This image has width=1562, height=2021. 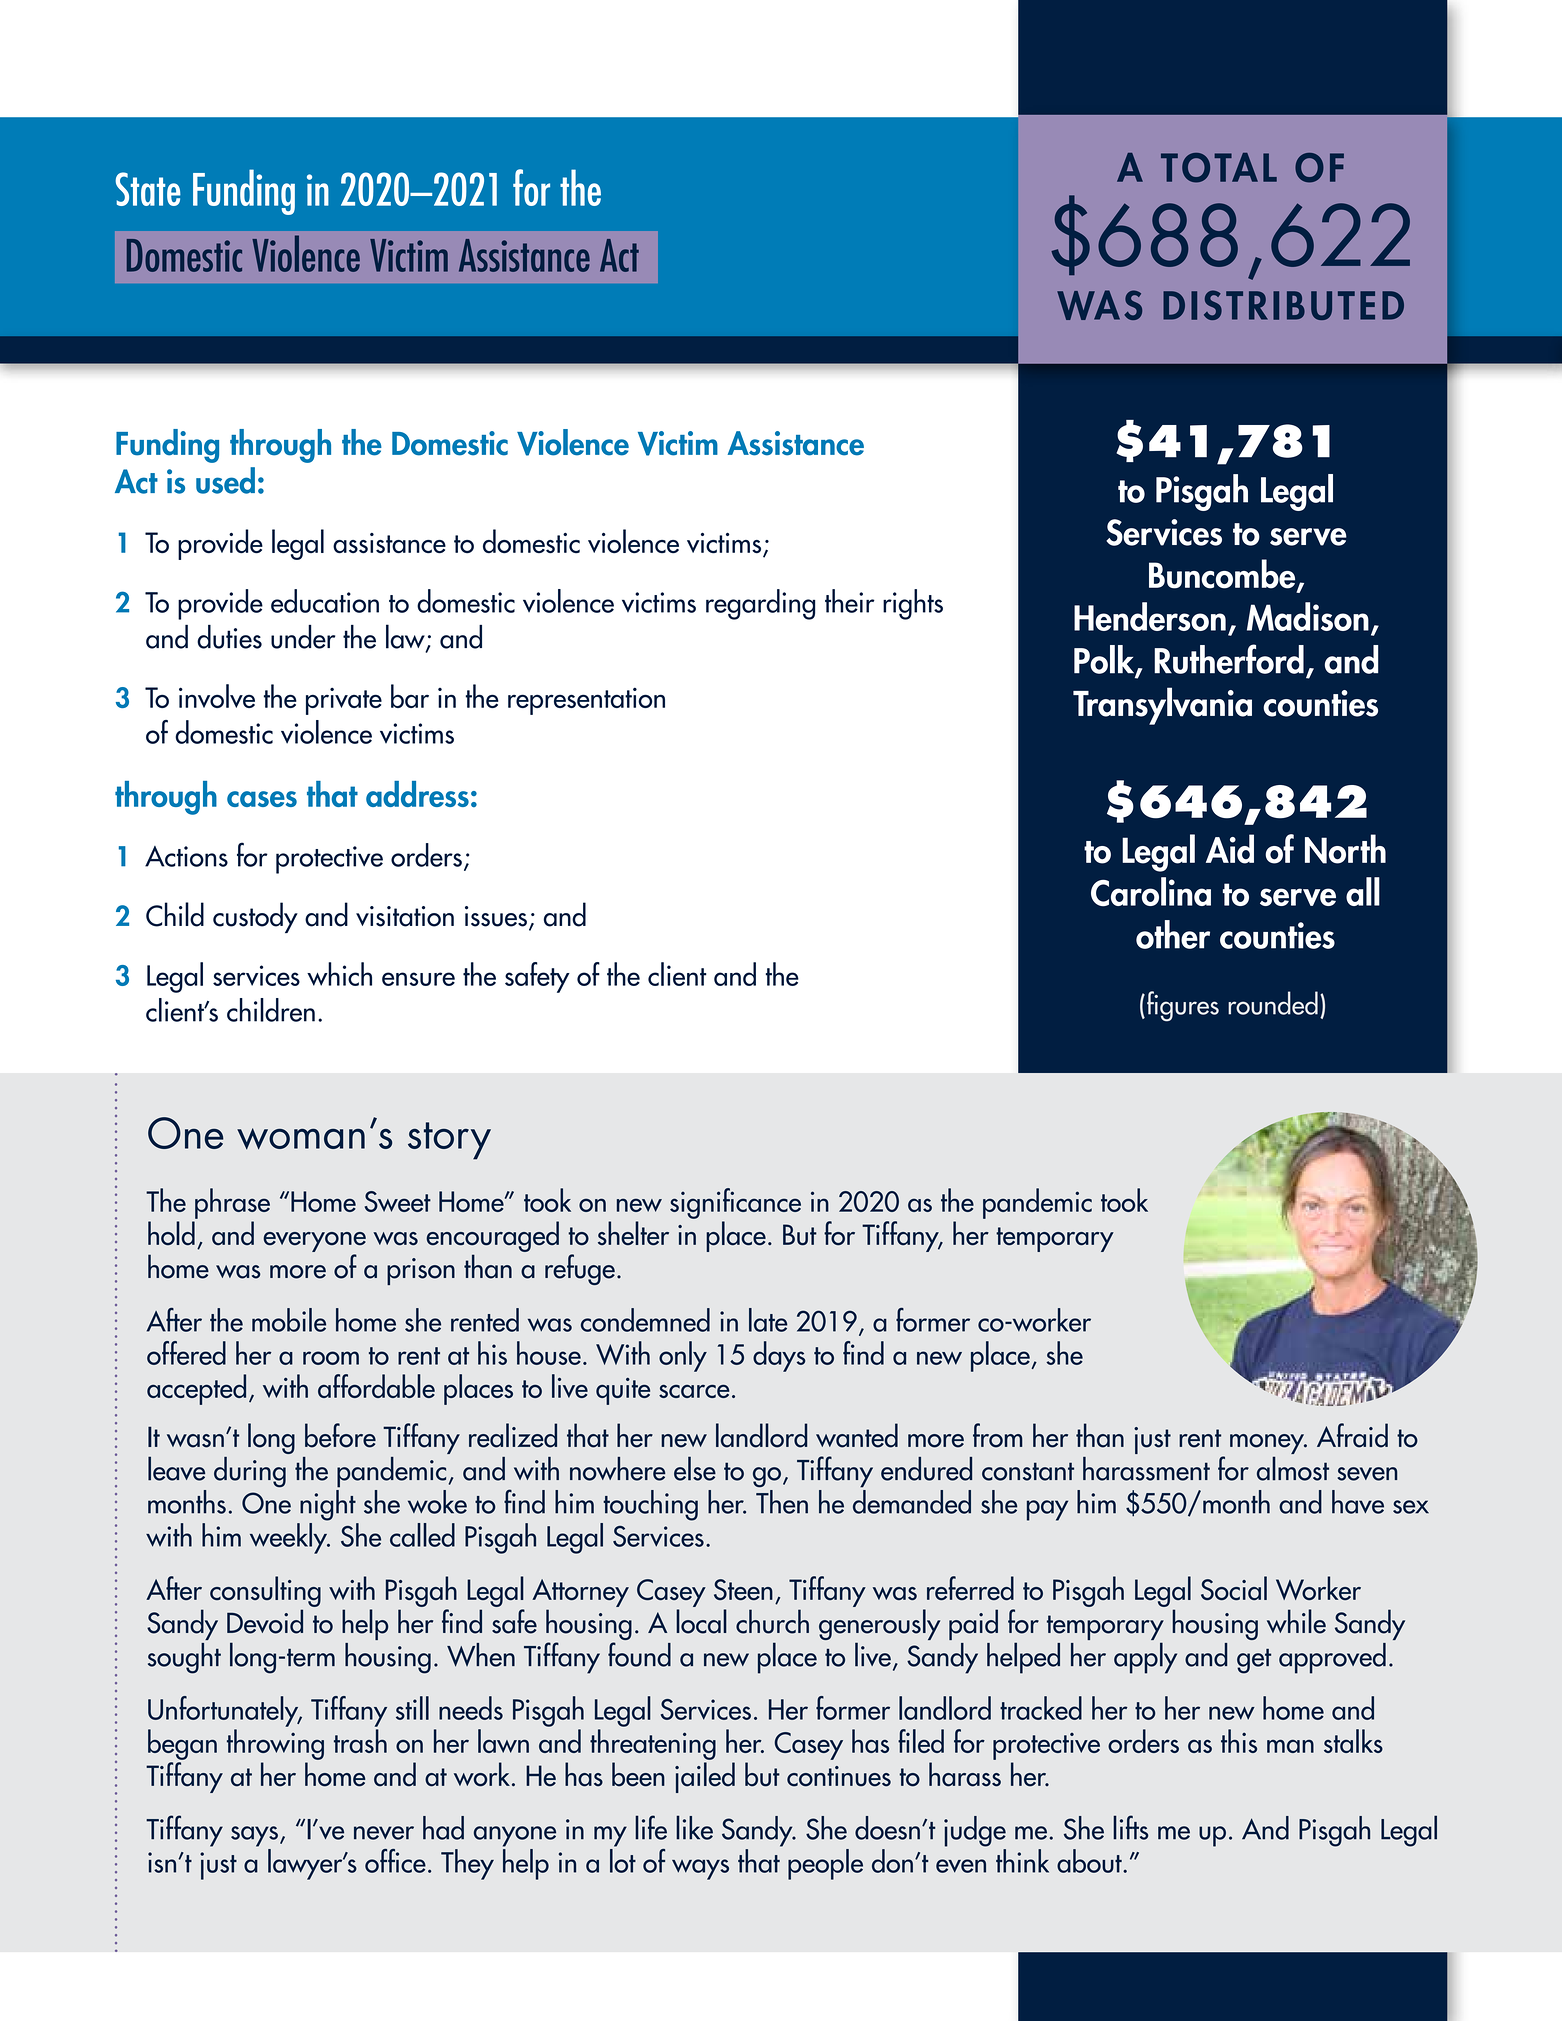 What do you see at coordinates (262, 799) in the image?
I see `cases` at bounding box center [262, 799].
